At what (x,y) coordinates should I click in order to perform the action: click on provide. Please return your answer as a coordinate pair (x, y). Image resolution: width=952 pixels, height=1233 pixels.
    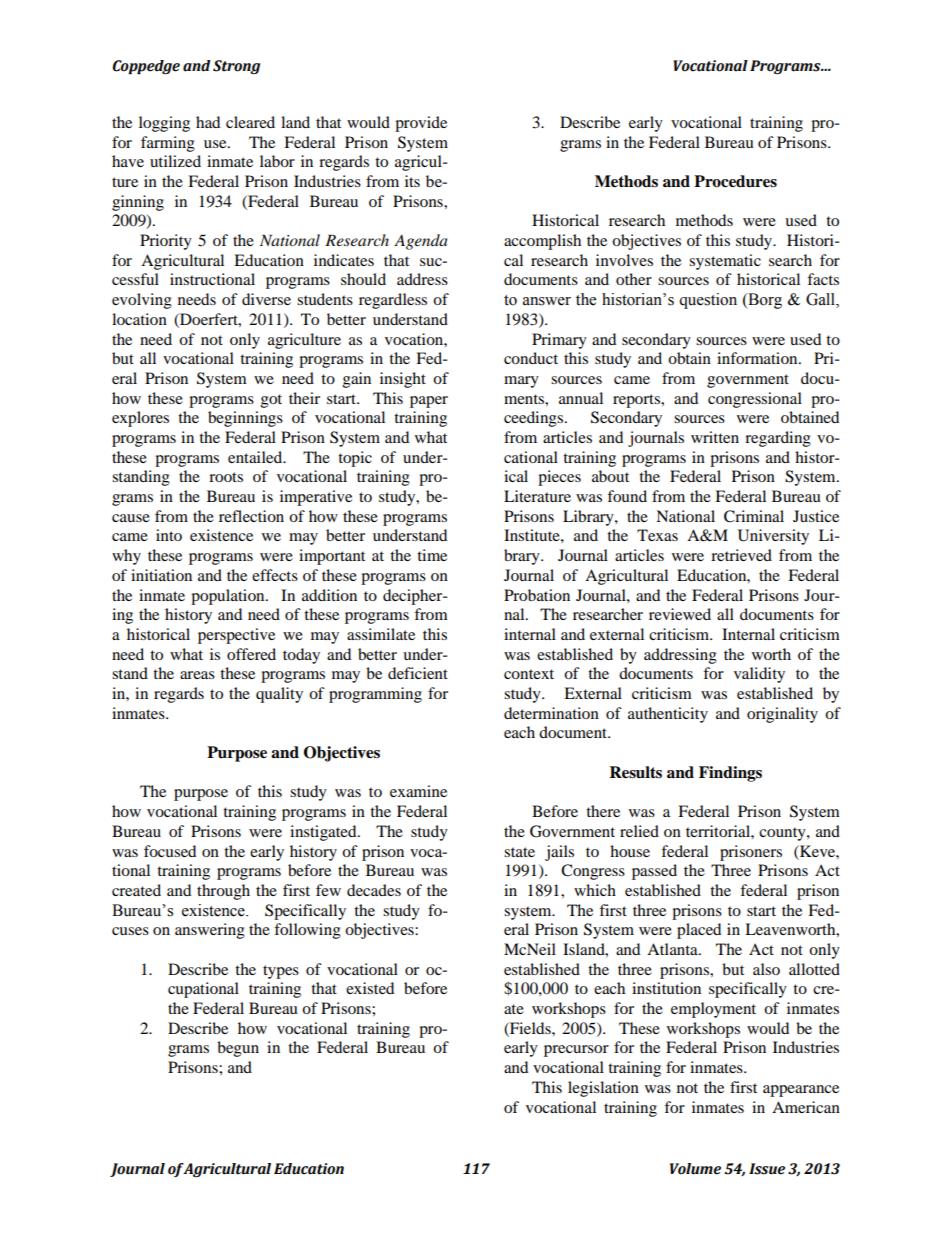
    Looking at the image, I should click on (421, 124).
